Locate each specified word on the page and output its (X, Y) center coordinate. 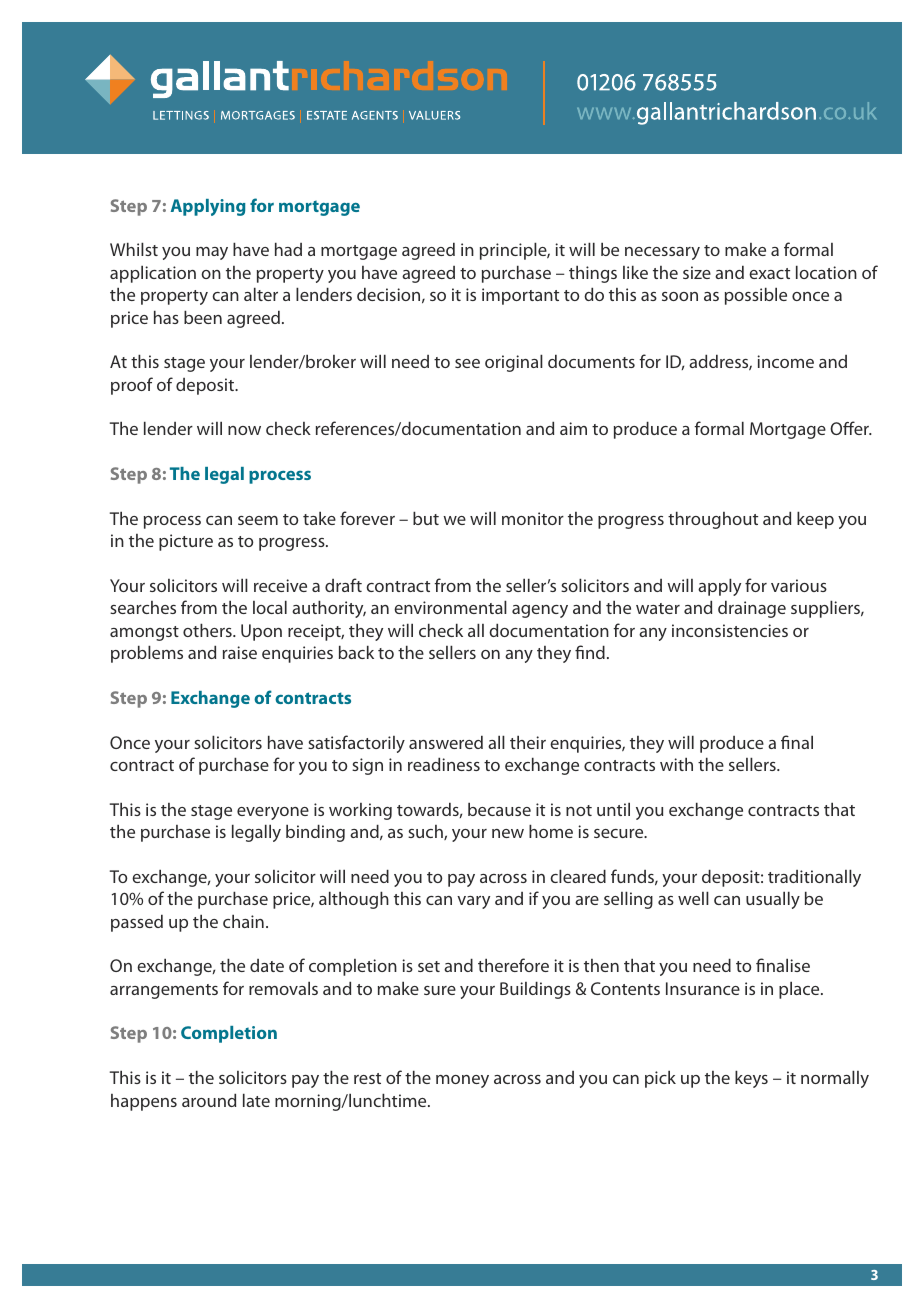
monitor (533, 518)
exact (769, 273)
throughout (713, 520)
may (212, 253)
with (676, 764)
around (209, 1100)
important (520, 296)
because (499, 809)
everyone (273, 813)
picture (186, 542)
